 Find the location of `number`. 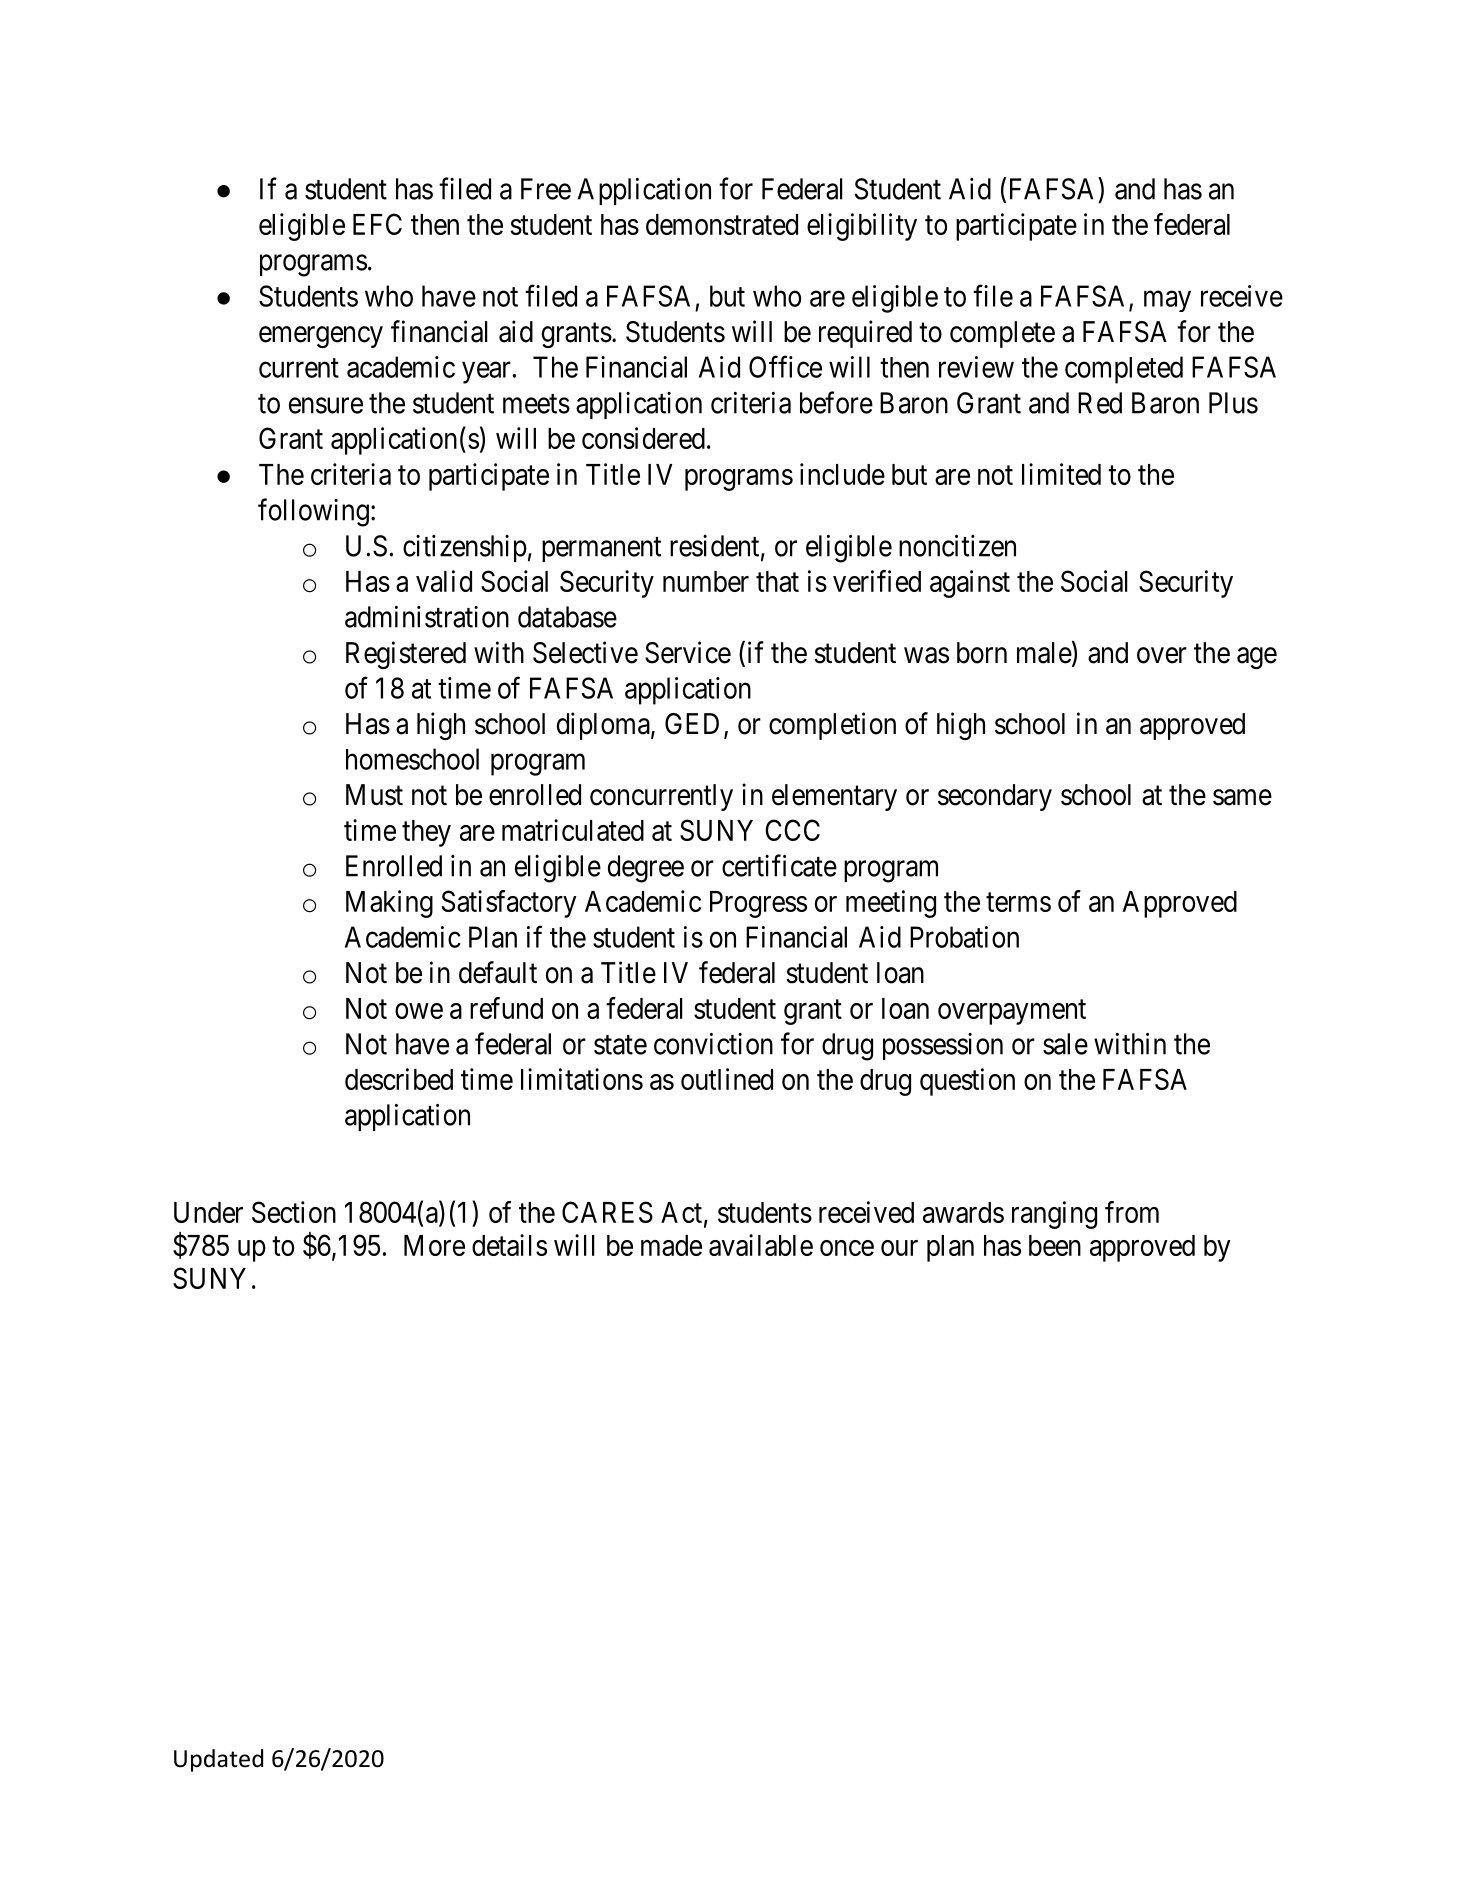

number is located at coordinates (706, 581).
